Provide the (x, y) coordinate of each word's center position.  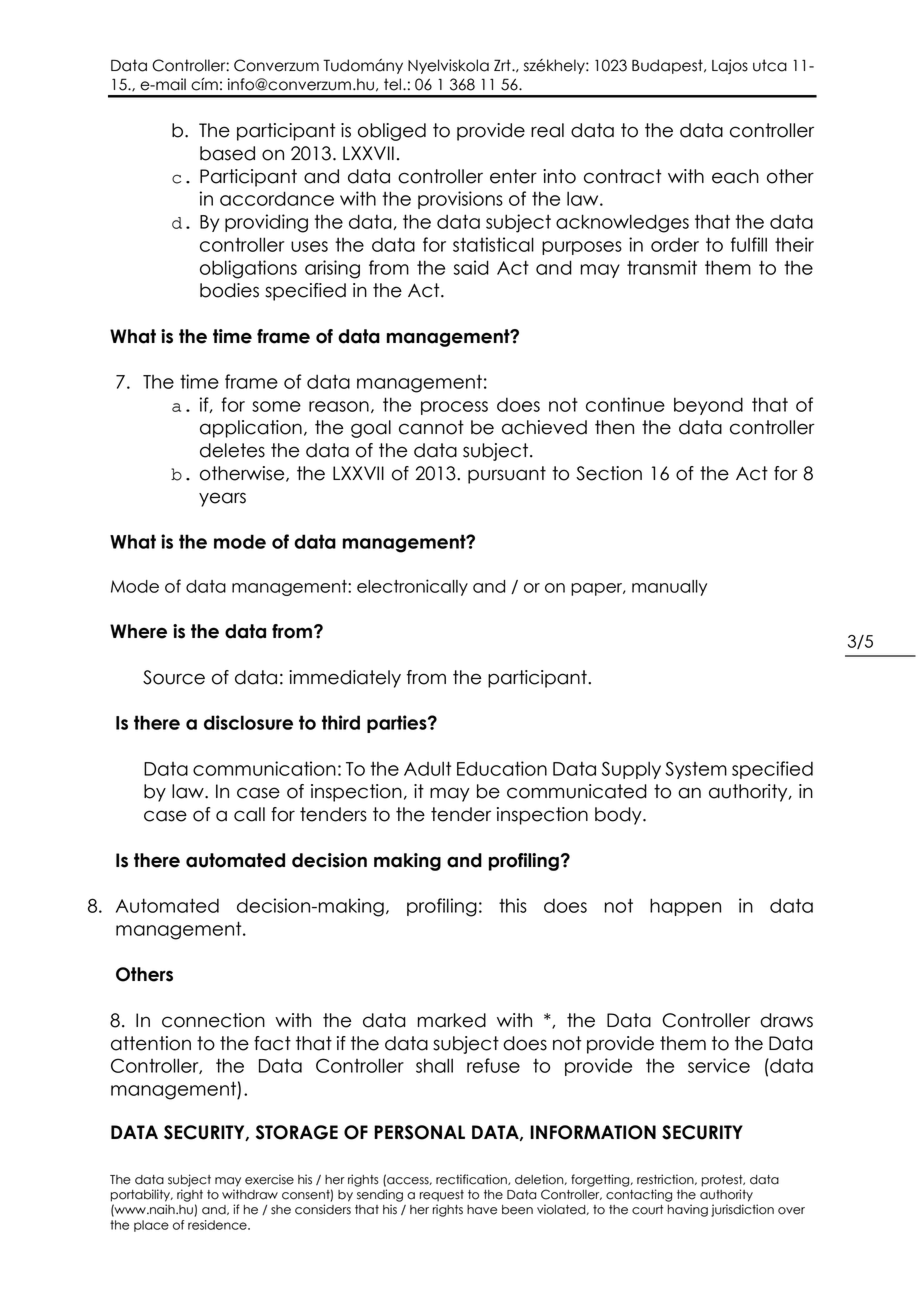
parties (398, 724)
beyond (708, 406)
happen (685, 907)
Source (174, 677)
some (276, 406)
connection (213, 1020)
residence (218, 1225)
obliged (392, 132)
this (513, 905)
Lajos (730, 66)
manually (669, 588)
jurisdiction (742, 1210)
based (227, 153)
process (454, 408)
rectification (472, 1179)
